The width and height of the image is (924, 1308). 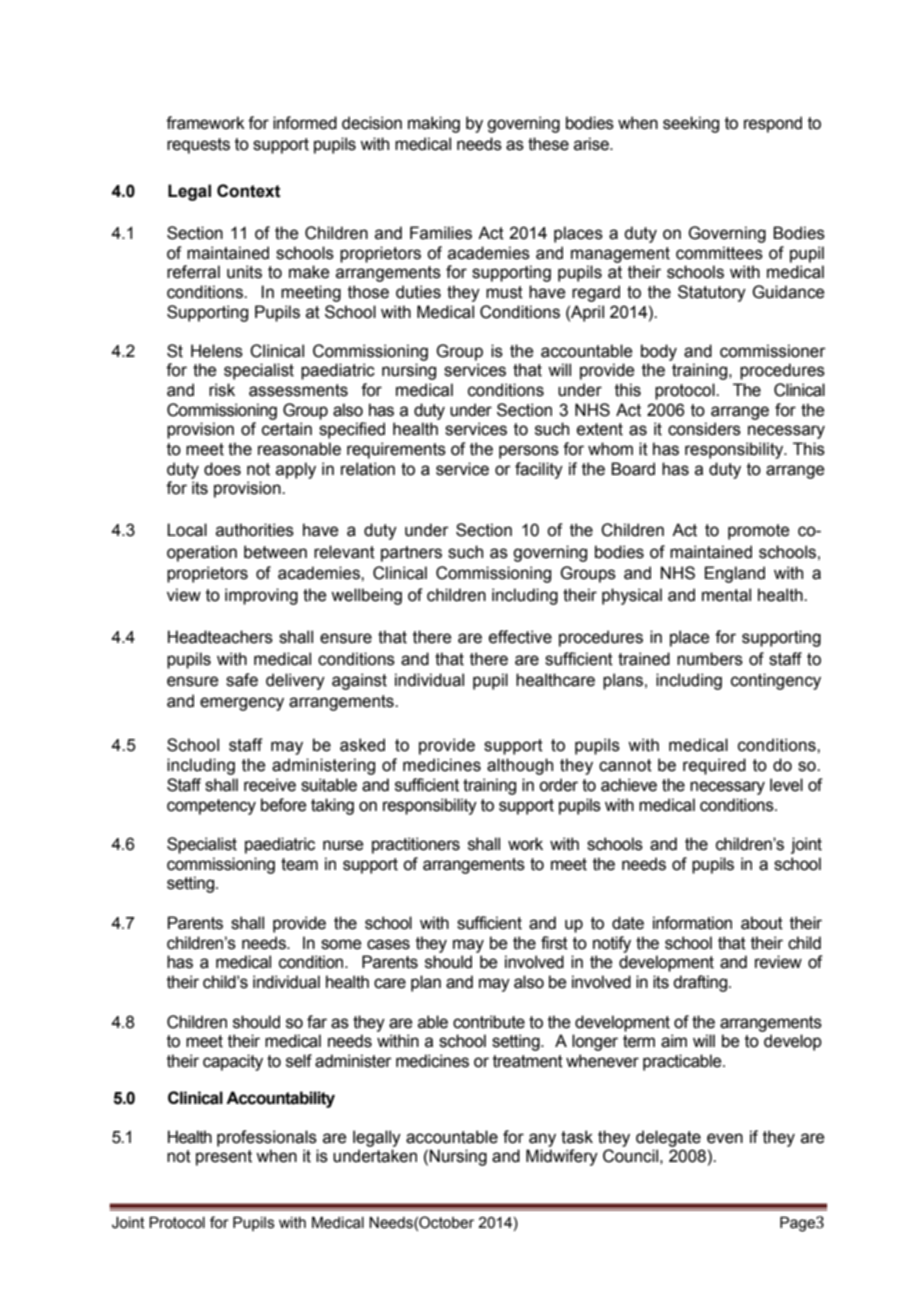 I want to click on these, so click(x=548, y=144).
